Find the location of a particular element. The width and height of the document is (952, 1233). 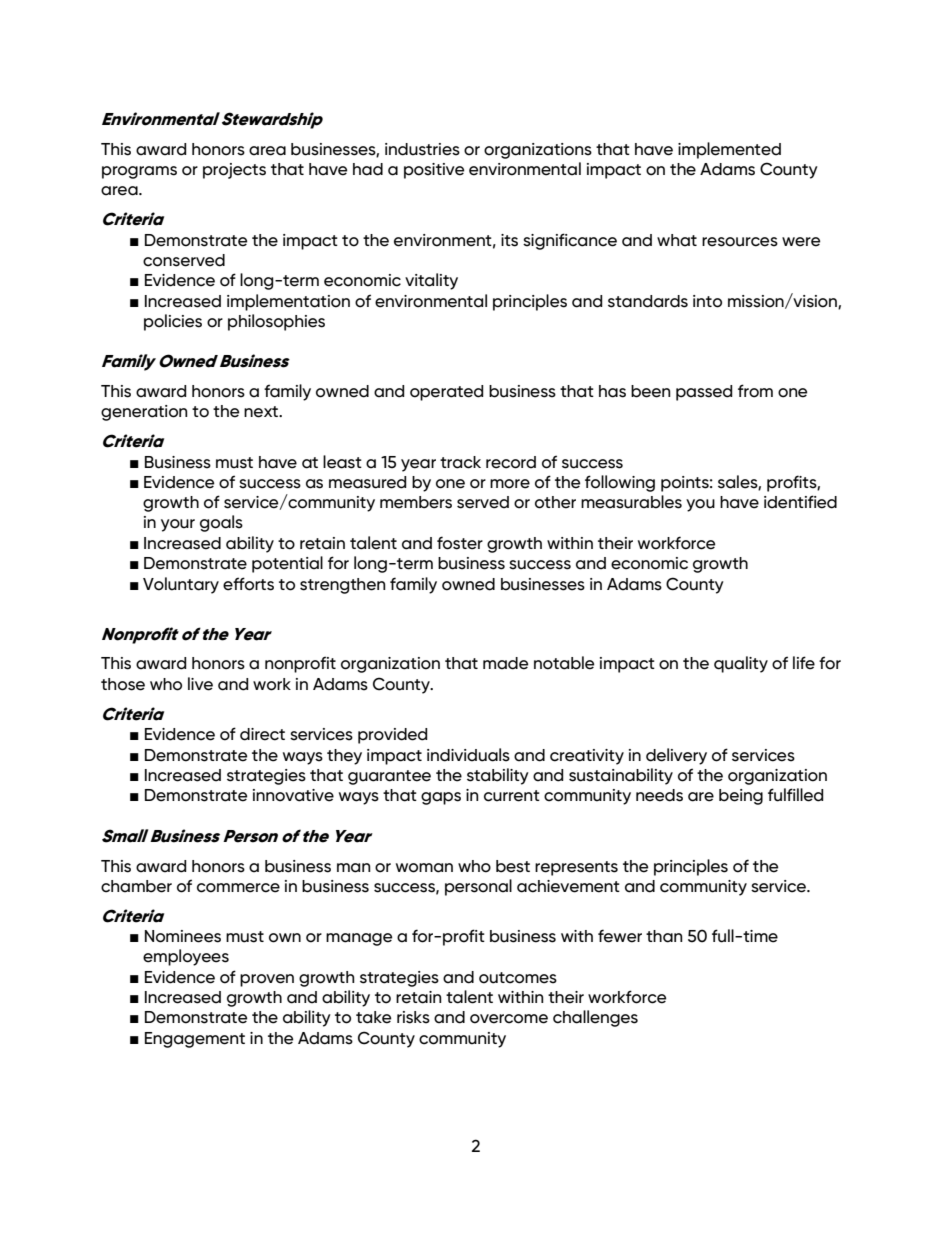

made is located at coordinates (505, 663).
